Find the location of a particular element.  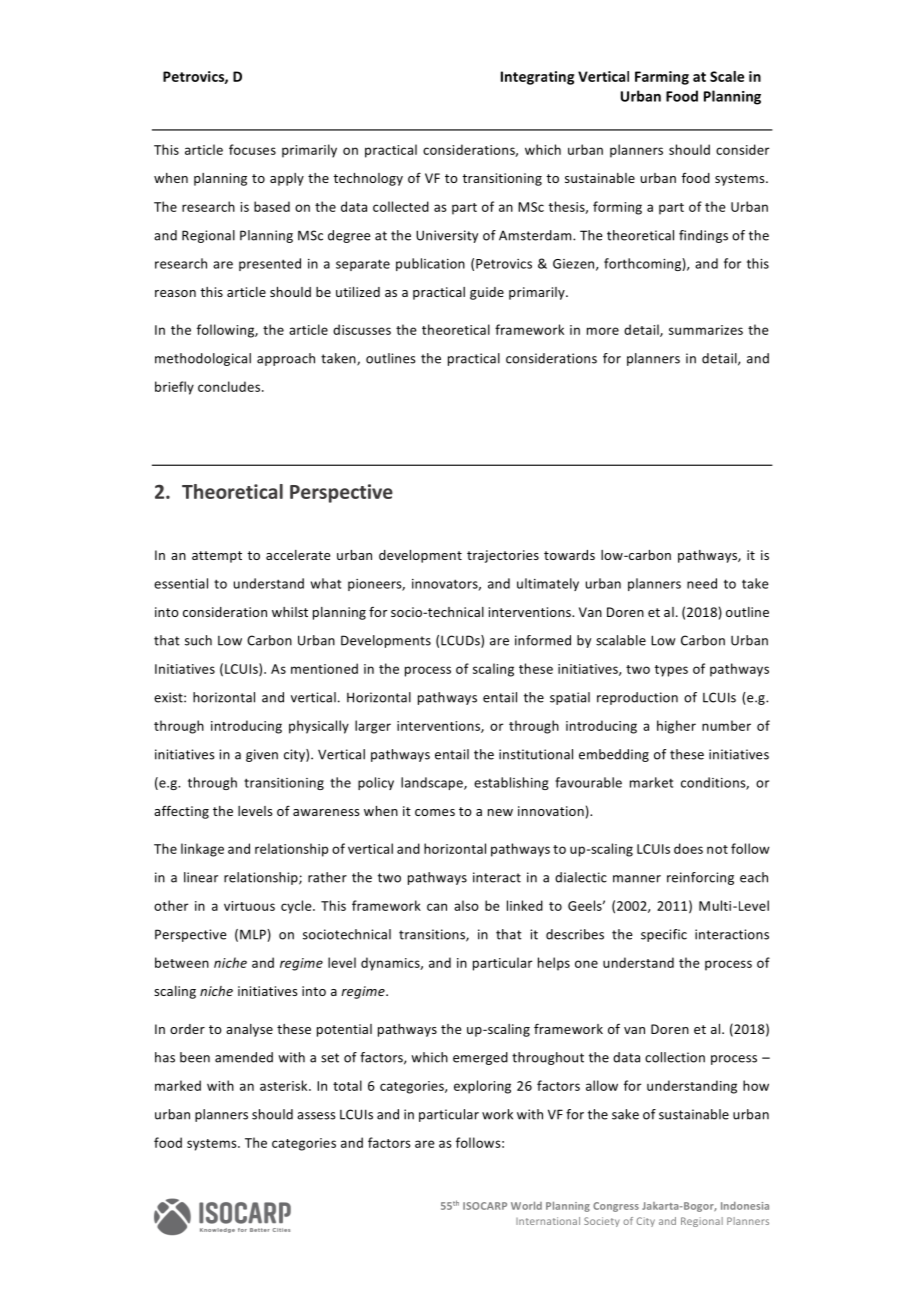

Integrating is located at coordinates (537, 78).
